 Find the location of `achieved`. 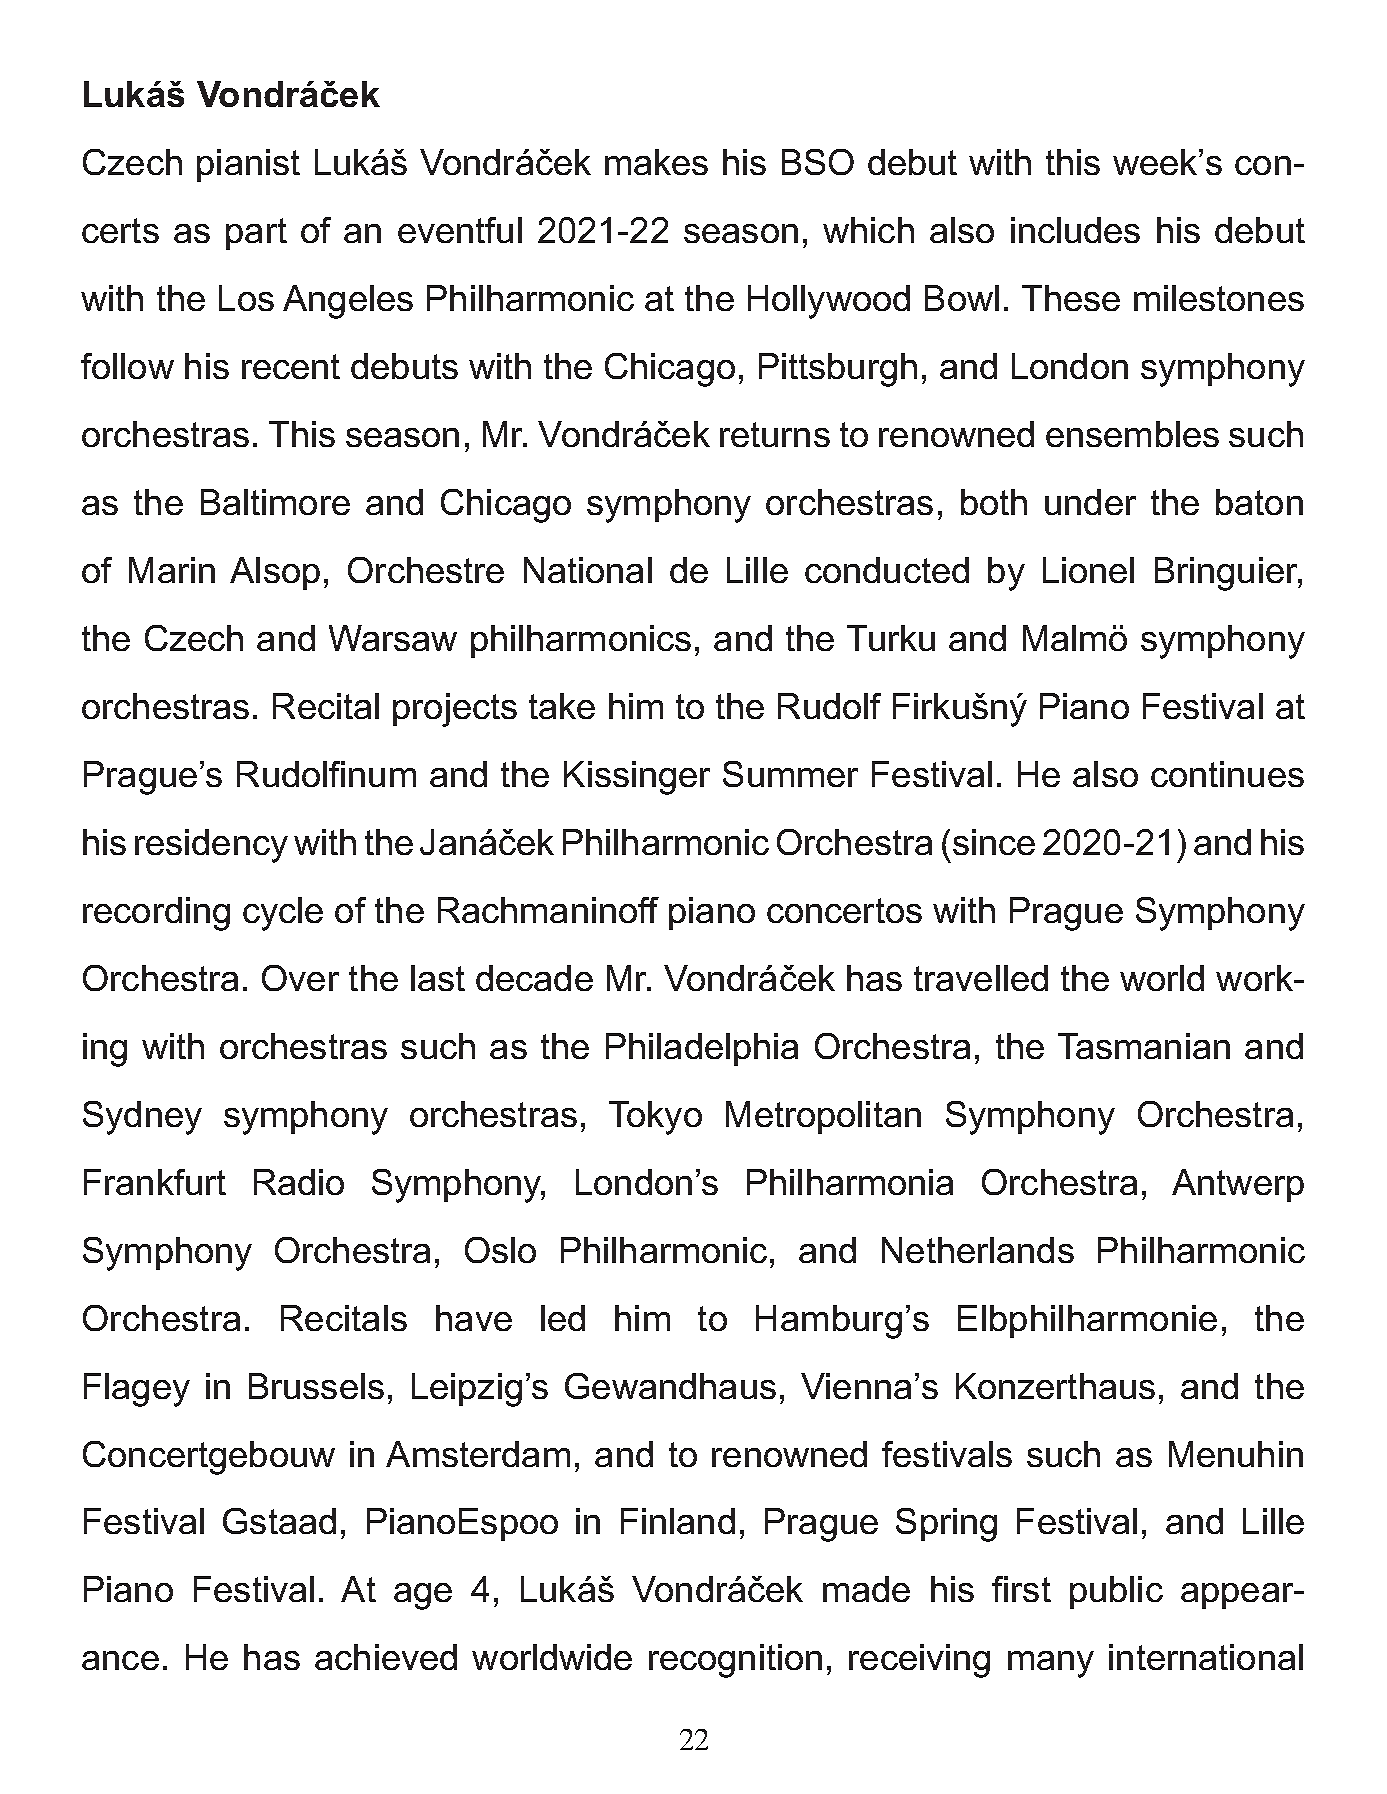

achieved is located at coordinates (386, 1657).
